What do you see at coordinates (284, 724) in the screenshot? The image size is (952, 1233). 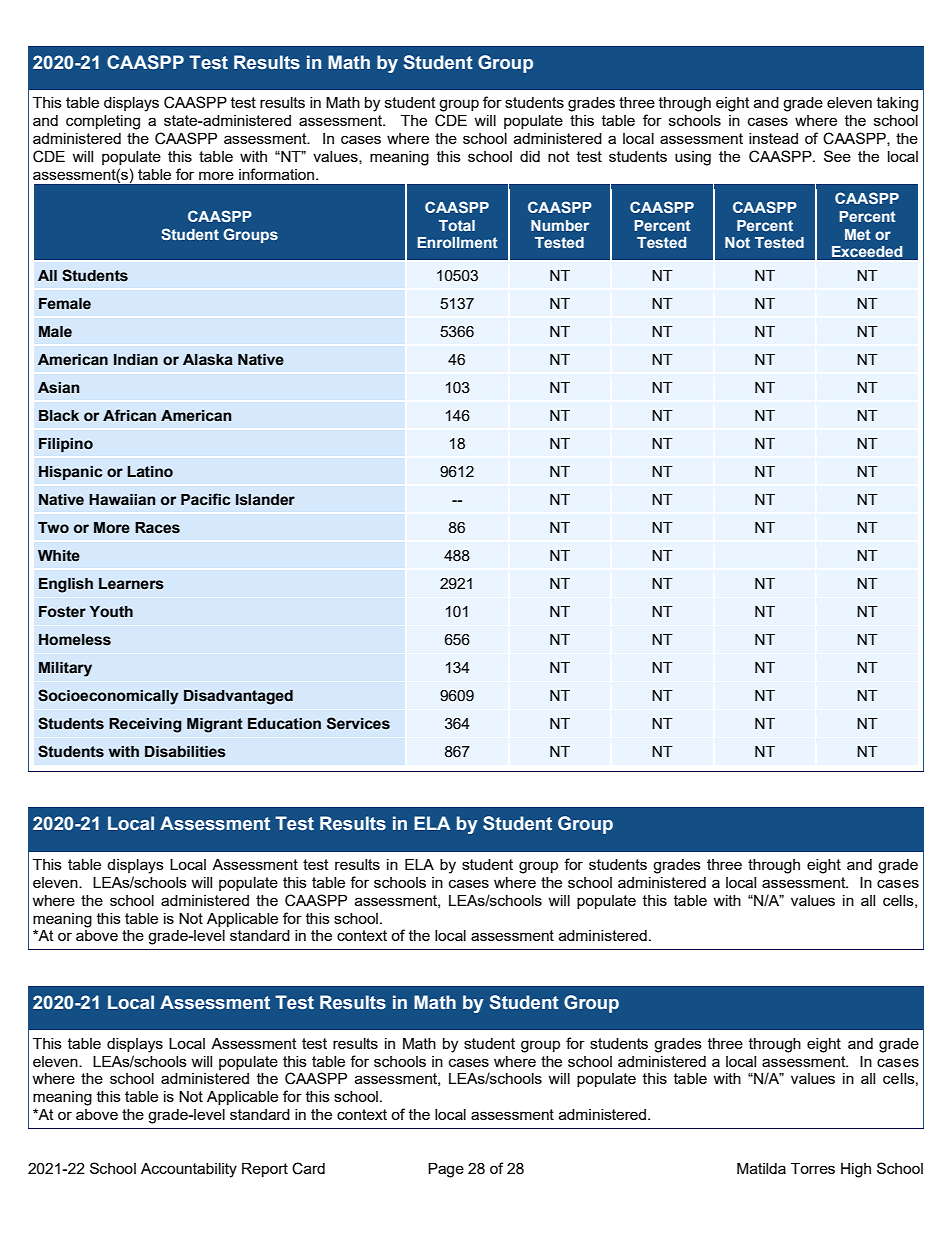 I see `Education` at bounding box center [284, 724].
